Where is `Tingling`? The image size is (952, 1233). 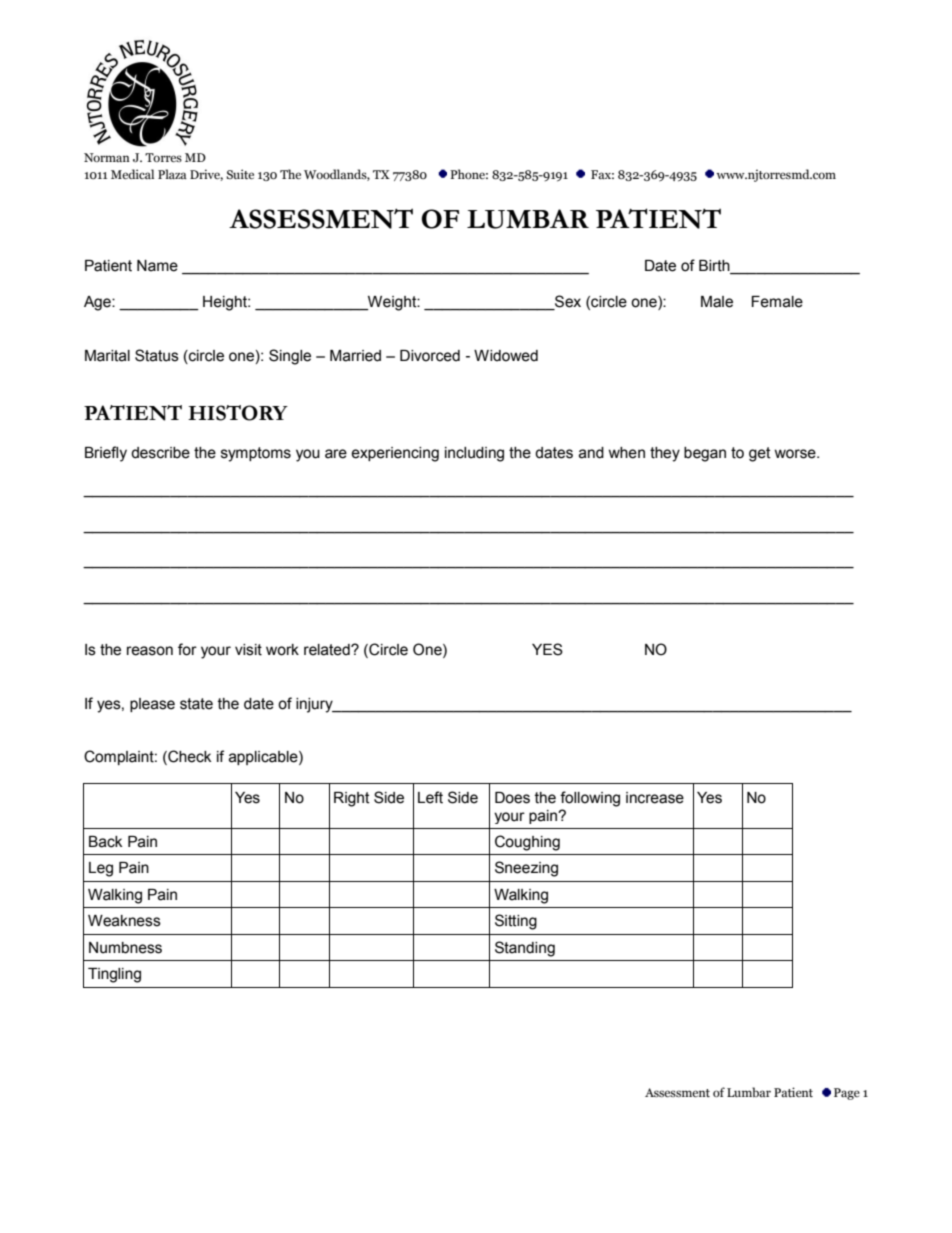 Tingling is located at coordinates (114, 975).
